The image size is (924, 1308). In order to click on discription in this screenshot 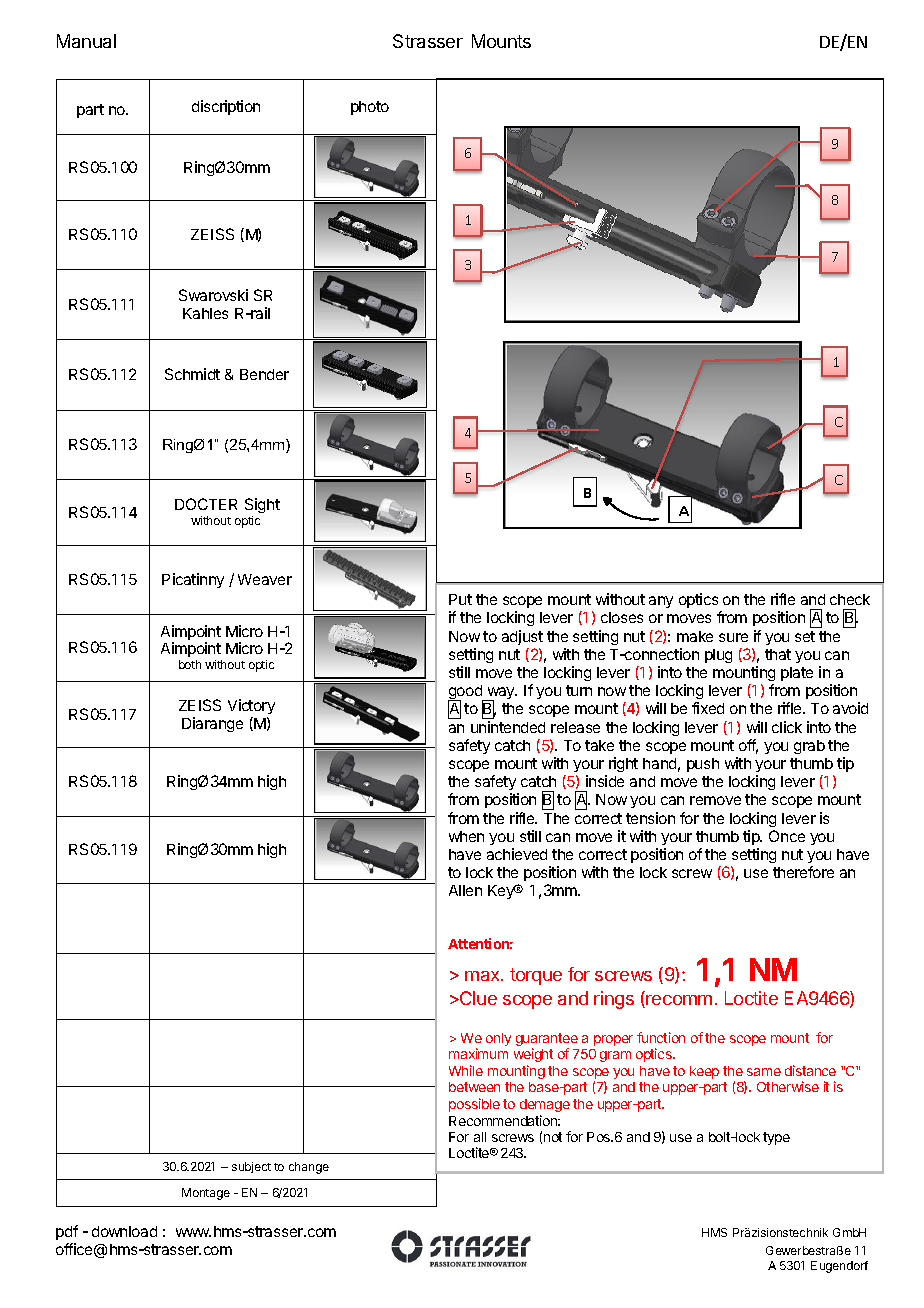, I will do `click(226, 107)`.
